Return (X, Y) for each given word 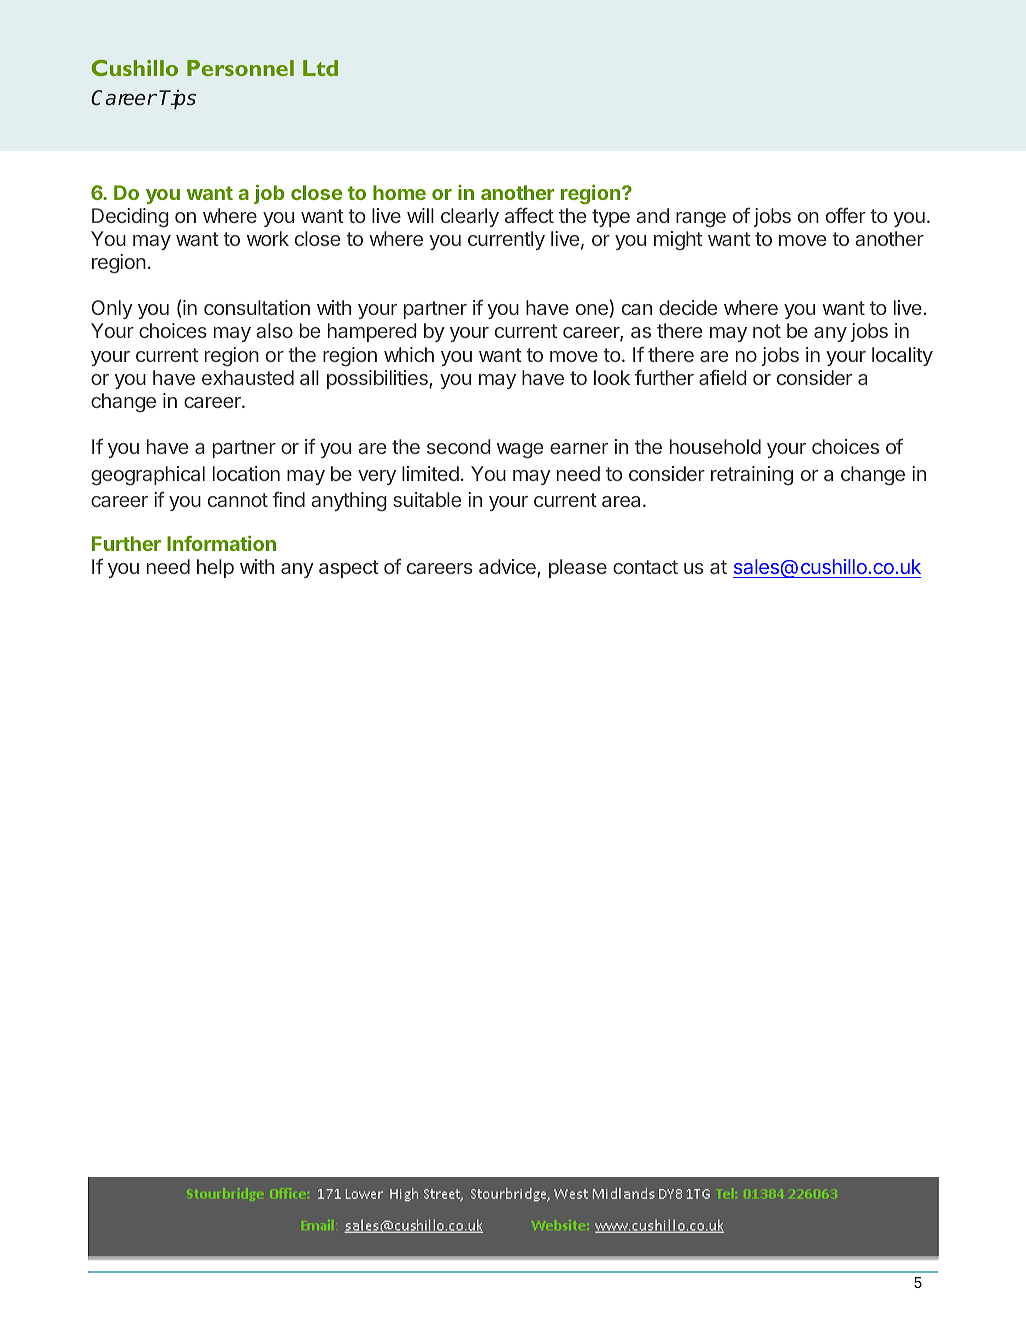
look (612, 377)
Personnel (240, 68)
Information (221, 543)
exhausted (248, 377)
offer (846, 215)
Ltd (320, 68)
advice (508, 568)
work (268, 238)
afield (723, 377)
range (701, 220)
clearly (470, 217)
